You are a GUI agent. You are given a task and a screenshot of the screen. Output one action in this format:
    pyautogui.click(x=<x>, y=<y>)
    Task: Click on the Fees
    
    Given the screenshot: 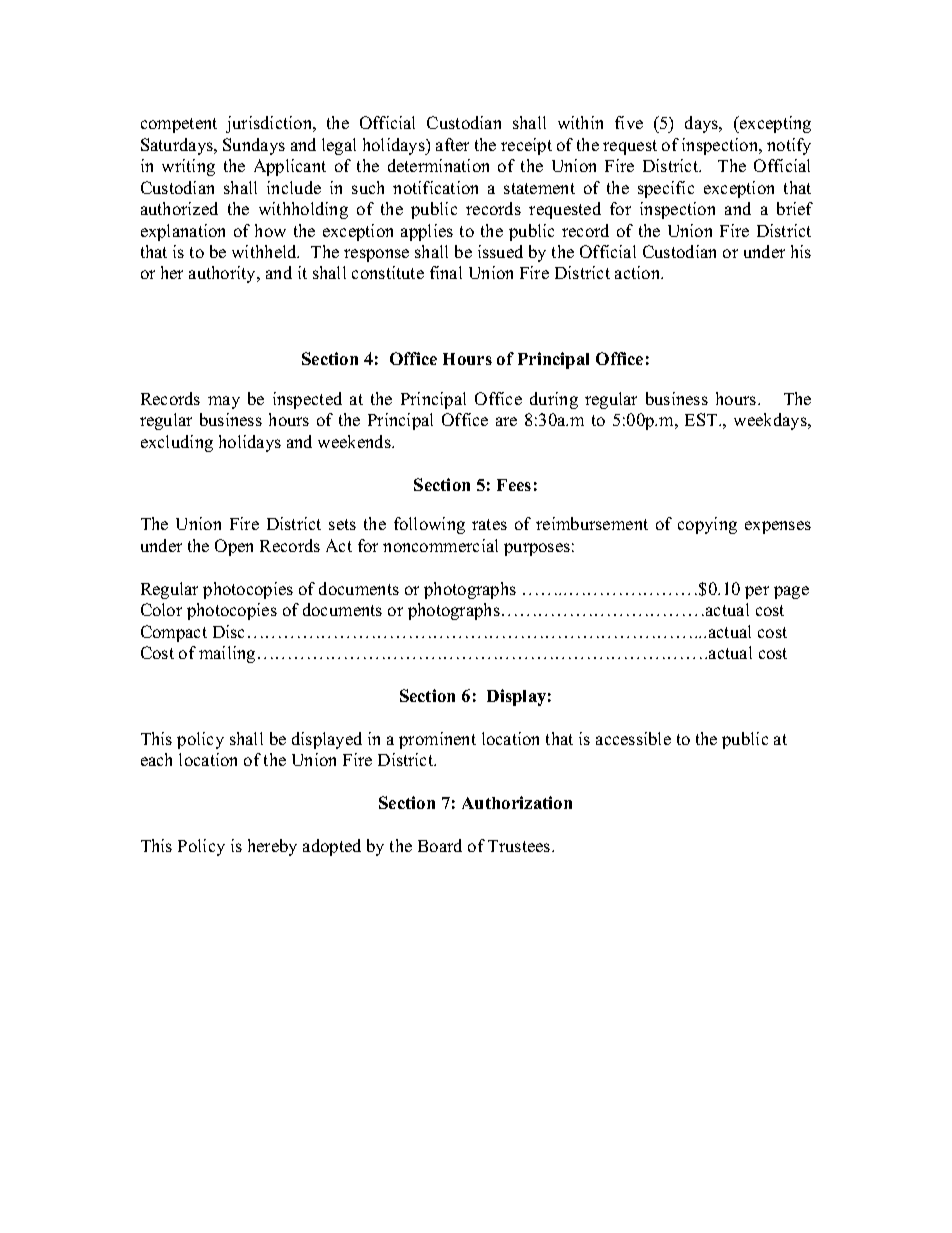 What is the action you would take?
    pyautogui.click(x=514, y=485)
